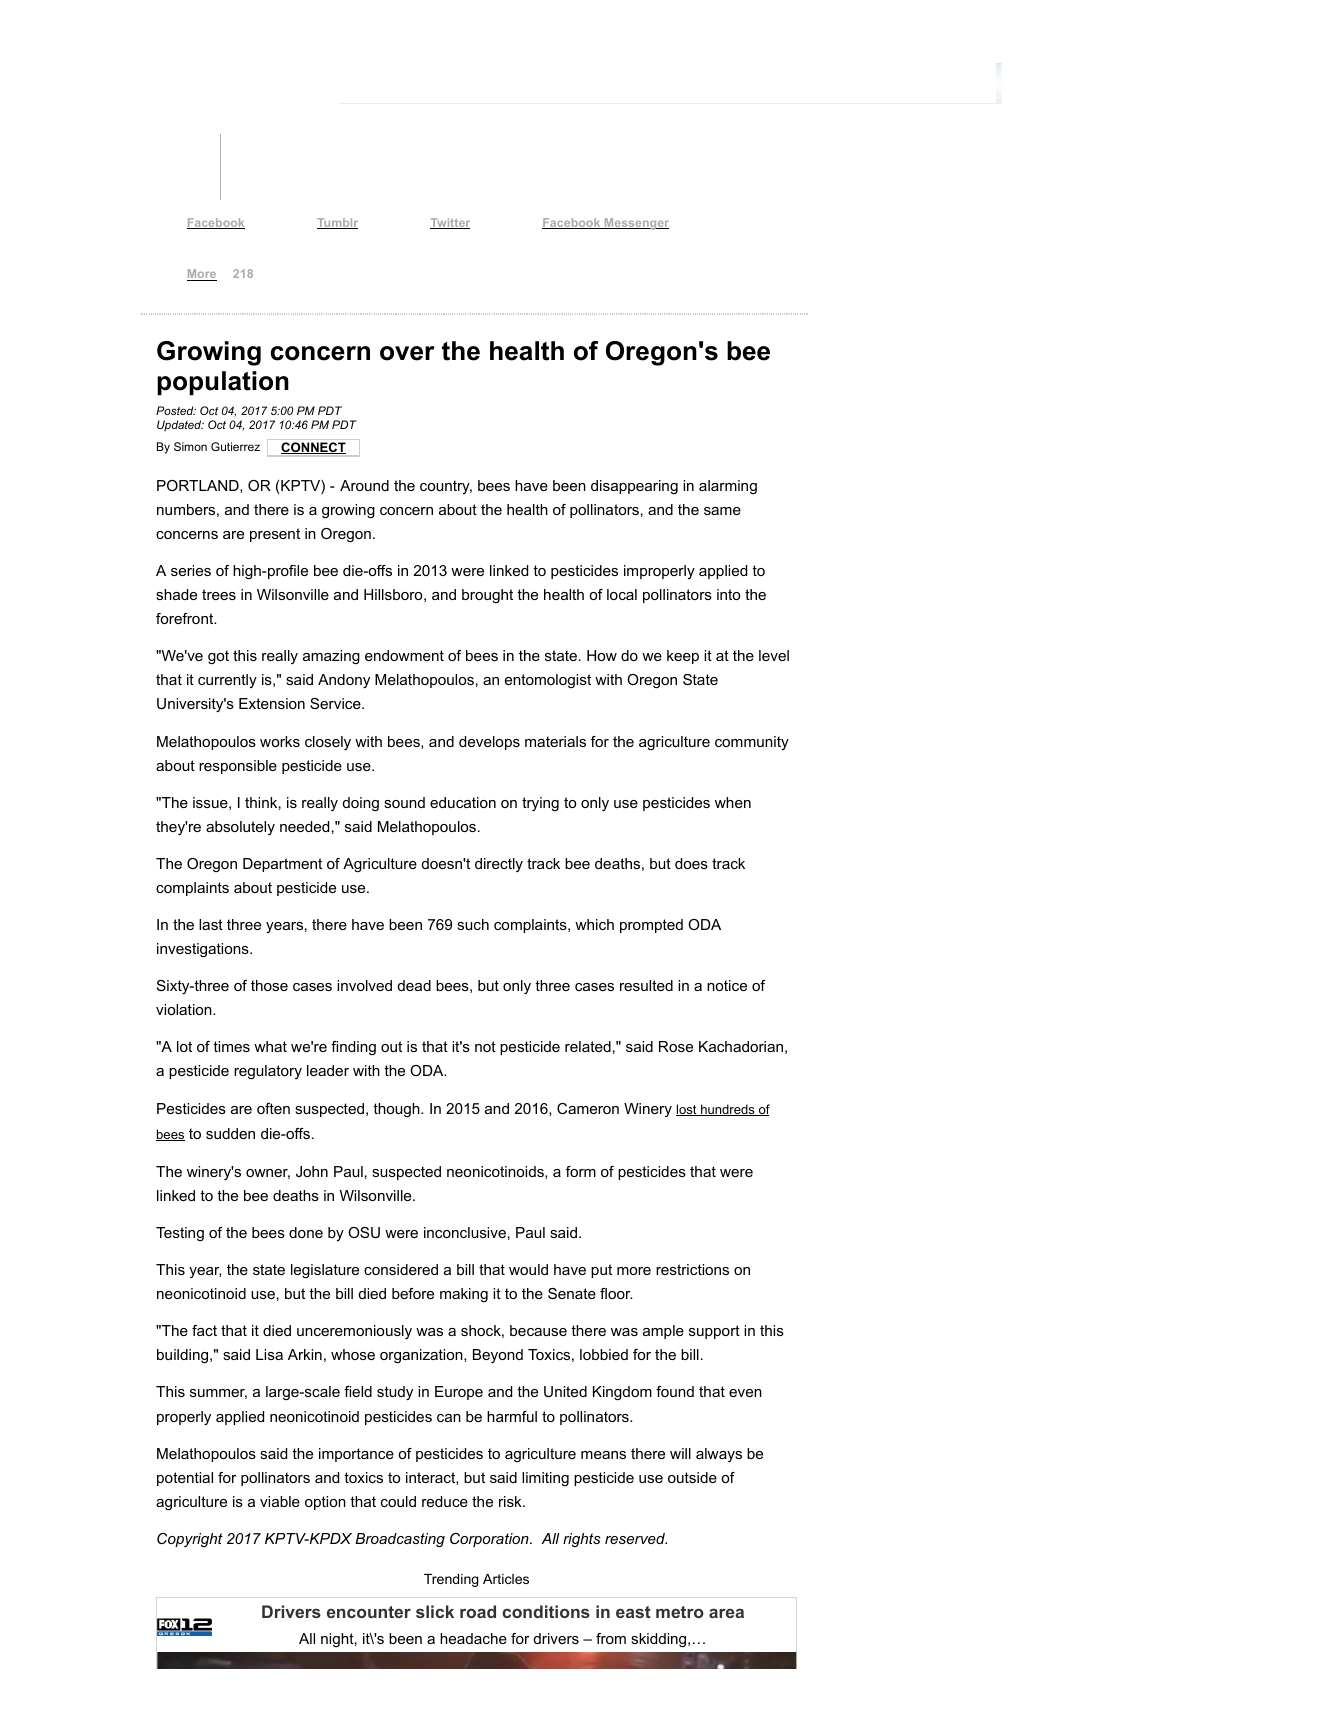  What do you see at coordinates (451, 1580) in the screenshot?
I see `Trending` at bounding box center [451, 1580].
